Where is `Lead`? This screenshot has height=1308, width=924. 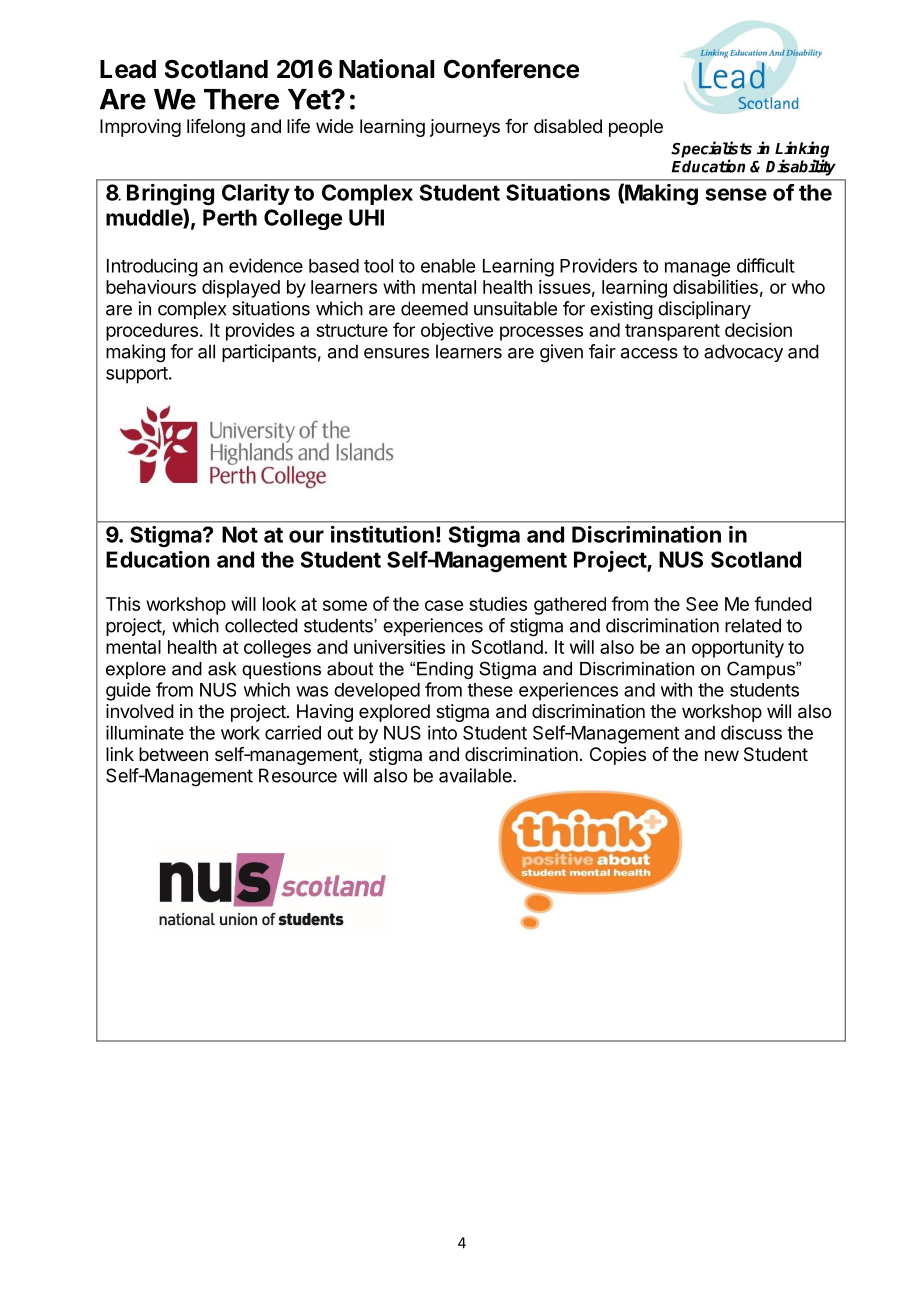
Lead is located at coordinates (128, 69).
